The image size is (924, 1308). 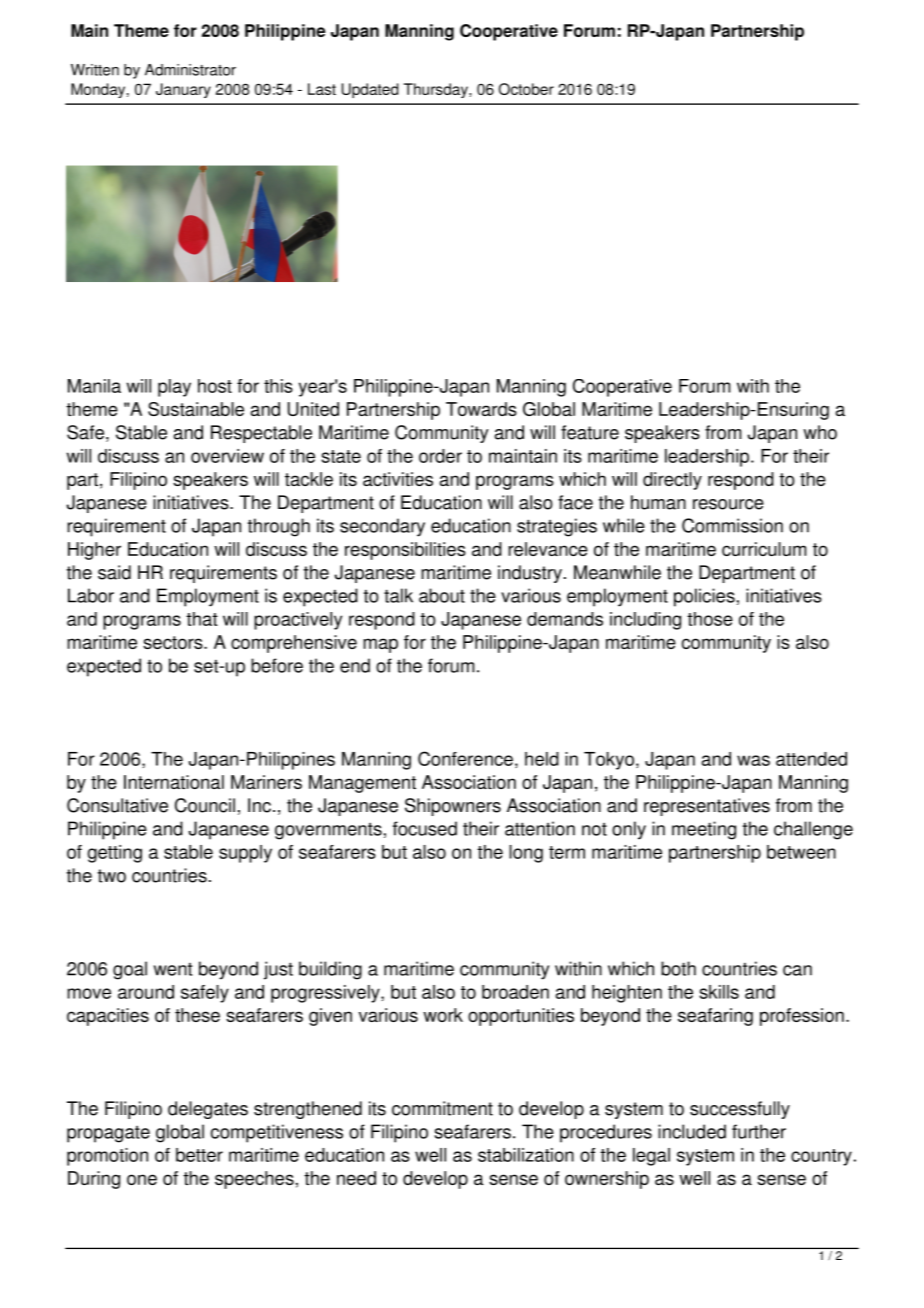 What do you see at coordinates (199, 1155) in the page?
I see `better` at bounding box center [199, 1155].
